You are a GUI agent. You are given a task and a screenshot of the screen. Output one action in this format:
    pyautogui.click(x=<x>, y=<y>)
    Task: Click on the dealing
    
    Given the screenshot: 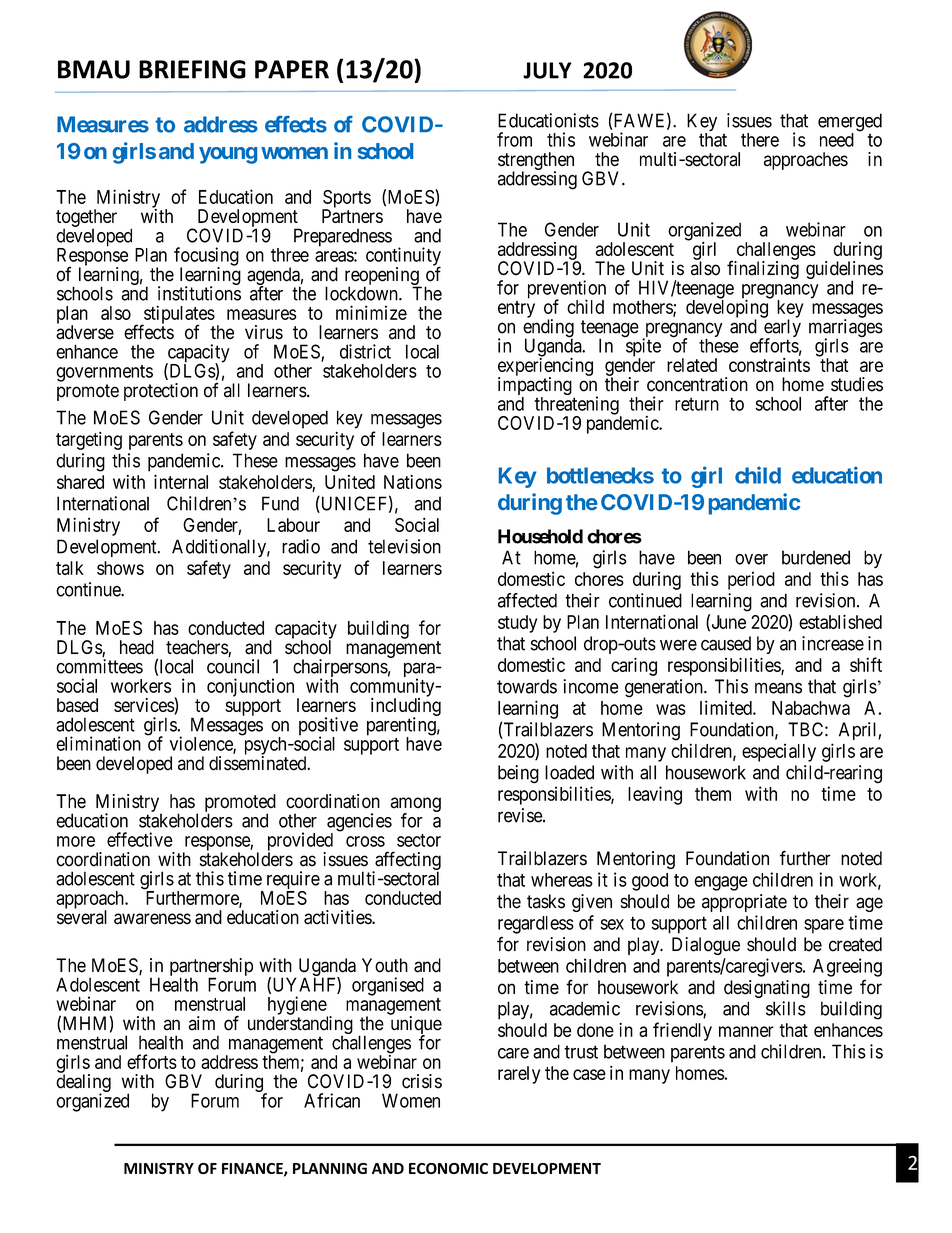 What is the action you would take?
    pyautogui.click(x=83, y=1084)
